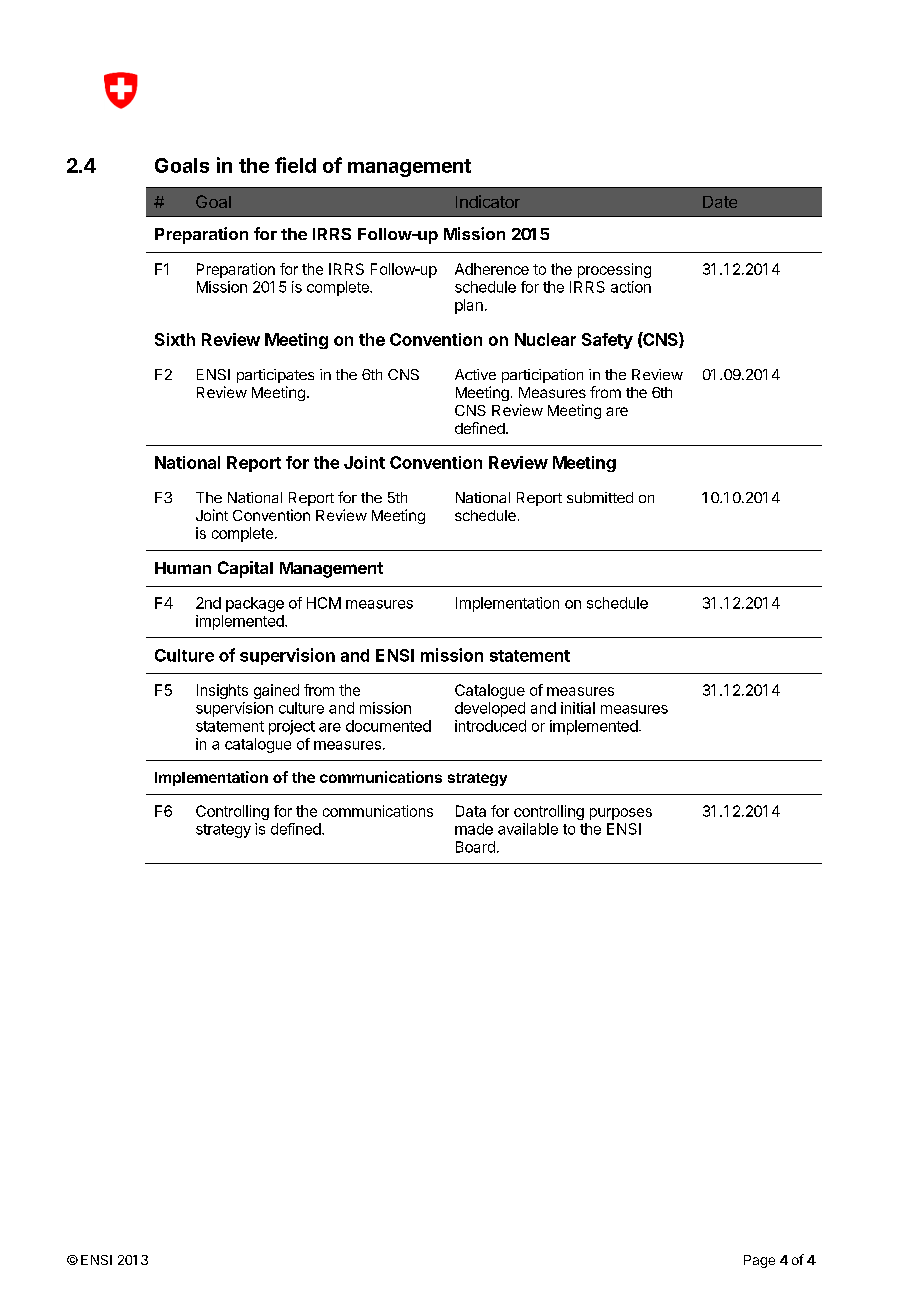 This document has width=924, height=1308. I want to click on Insights, so click(222, 691).
